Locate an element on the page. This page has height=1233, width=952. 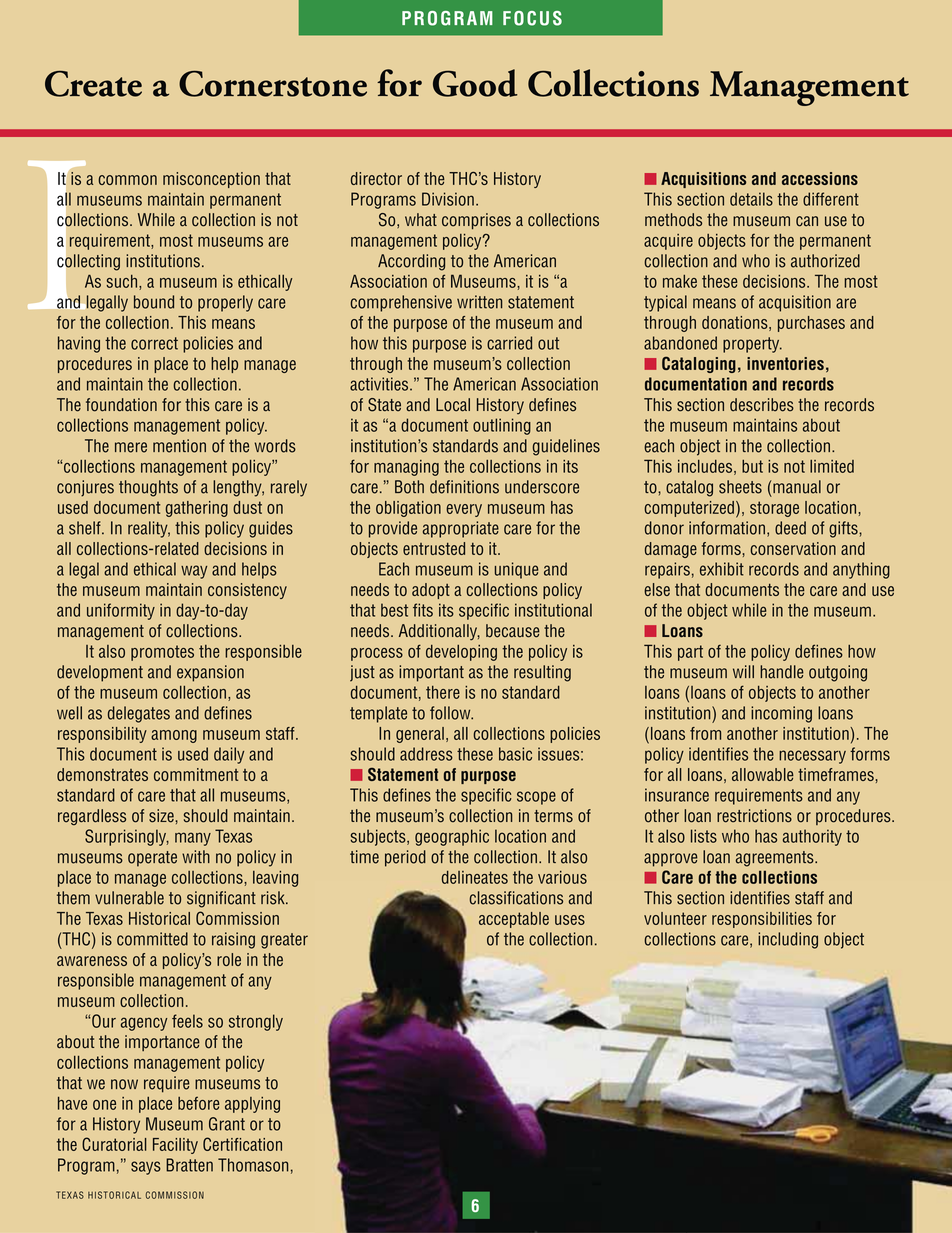
Facility is located at coordinates (175, 1146).
